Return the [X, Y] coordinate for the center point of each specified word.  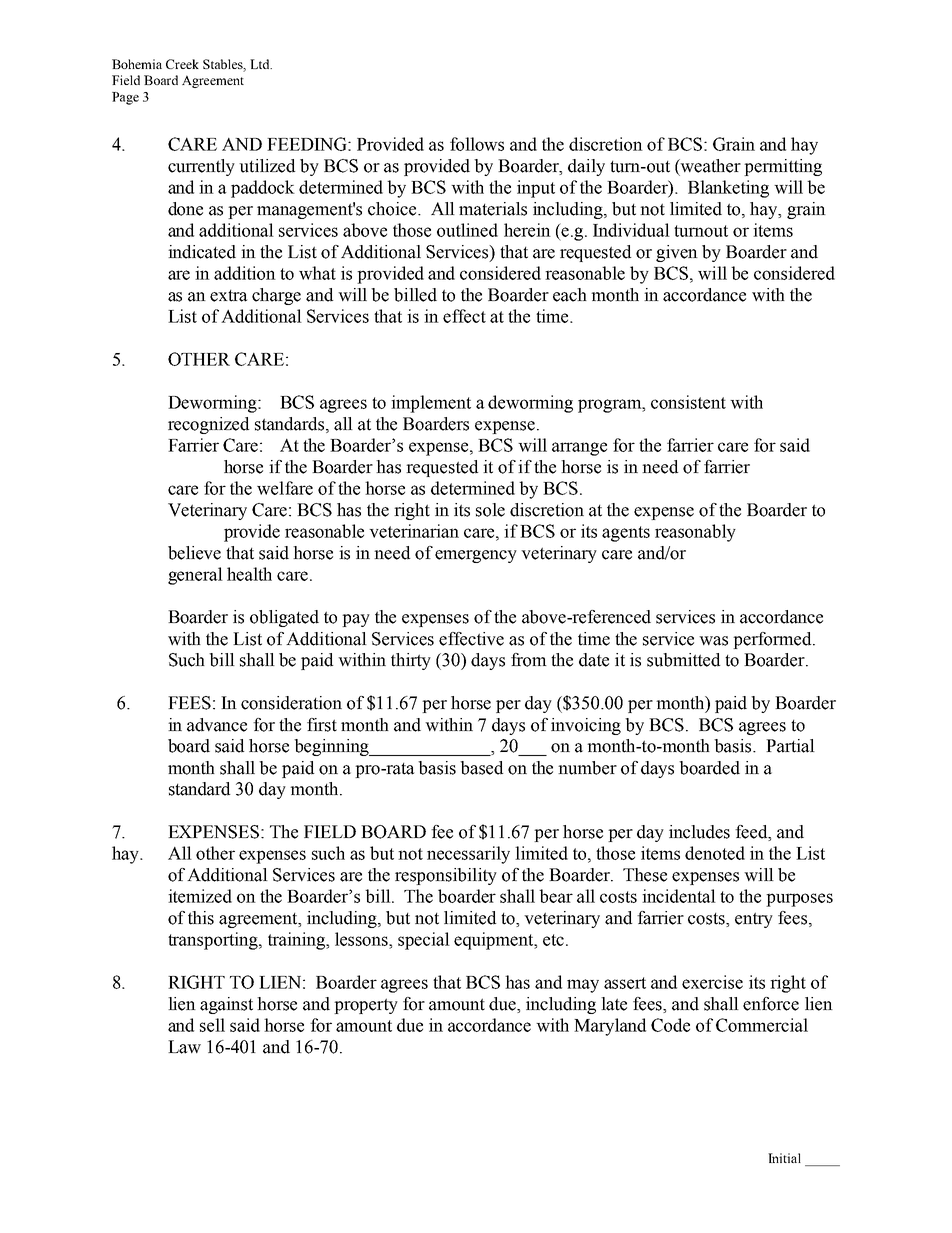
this [201, 918]
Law [184, 1047]
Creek [182, 64]
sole [490, 510]
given [677, 253]
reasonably [695, 533]
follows [477, 144]
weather [710, 166]
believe [194, 553]
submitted [683, 660]
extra [229, 296]
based [481, 768]
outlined [467, 230]
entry [754, 920]
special [424, 941]
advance [217, 725]
